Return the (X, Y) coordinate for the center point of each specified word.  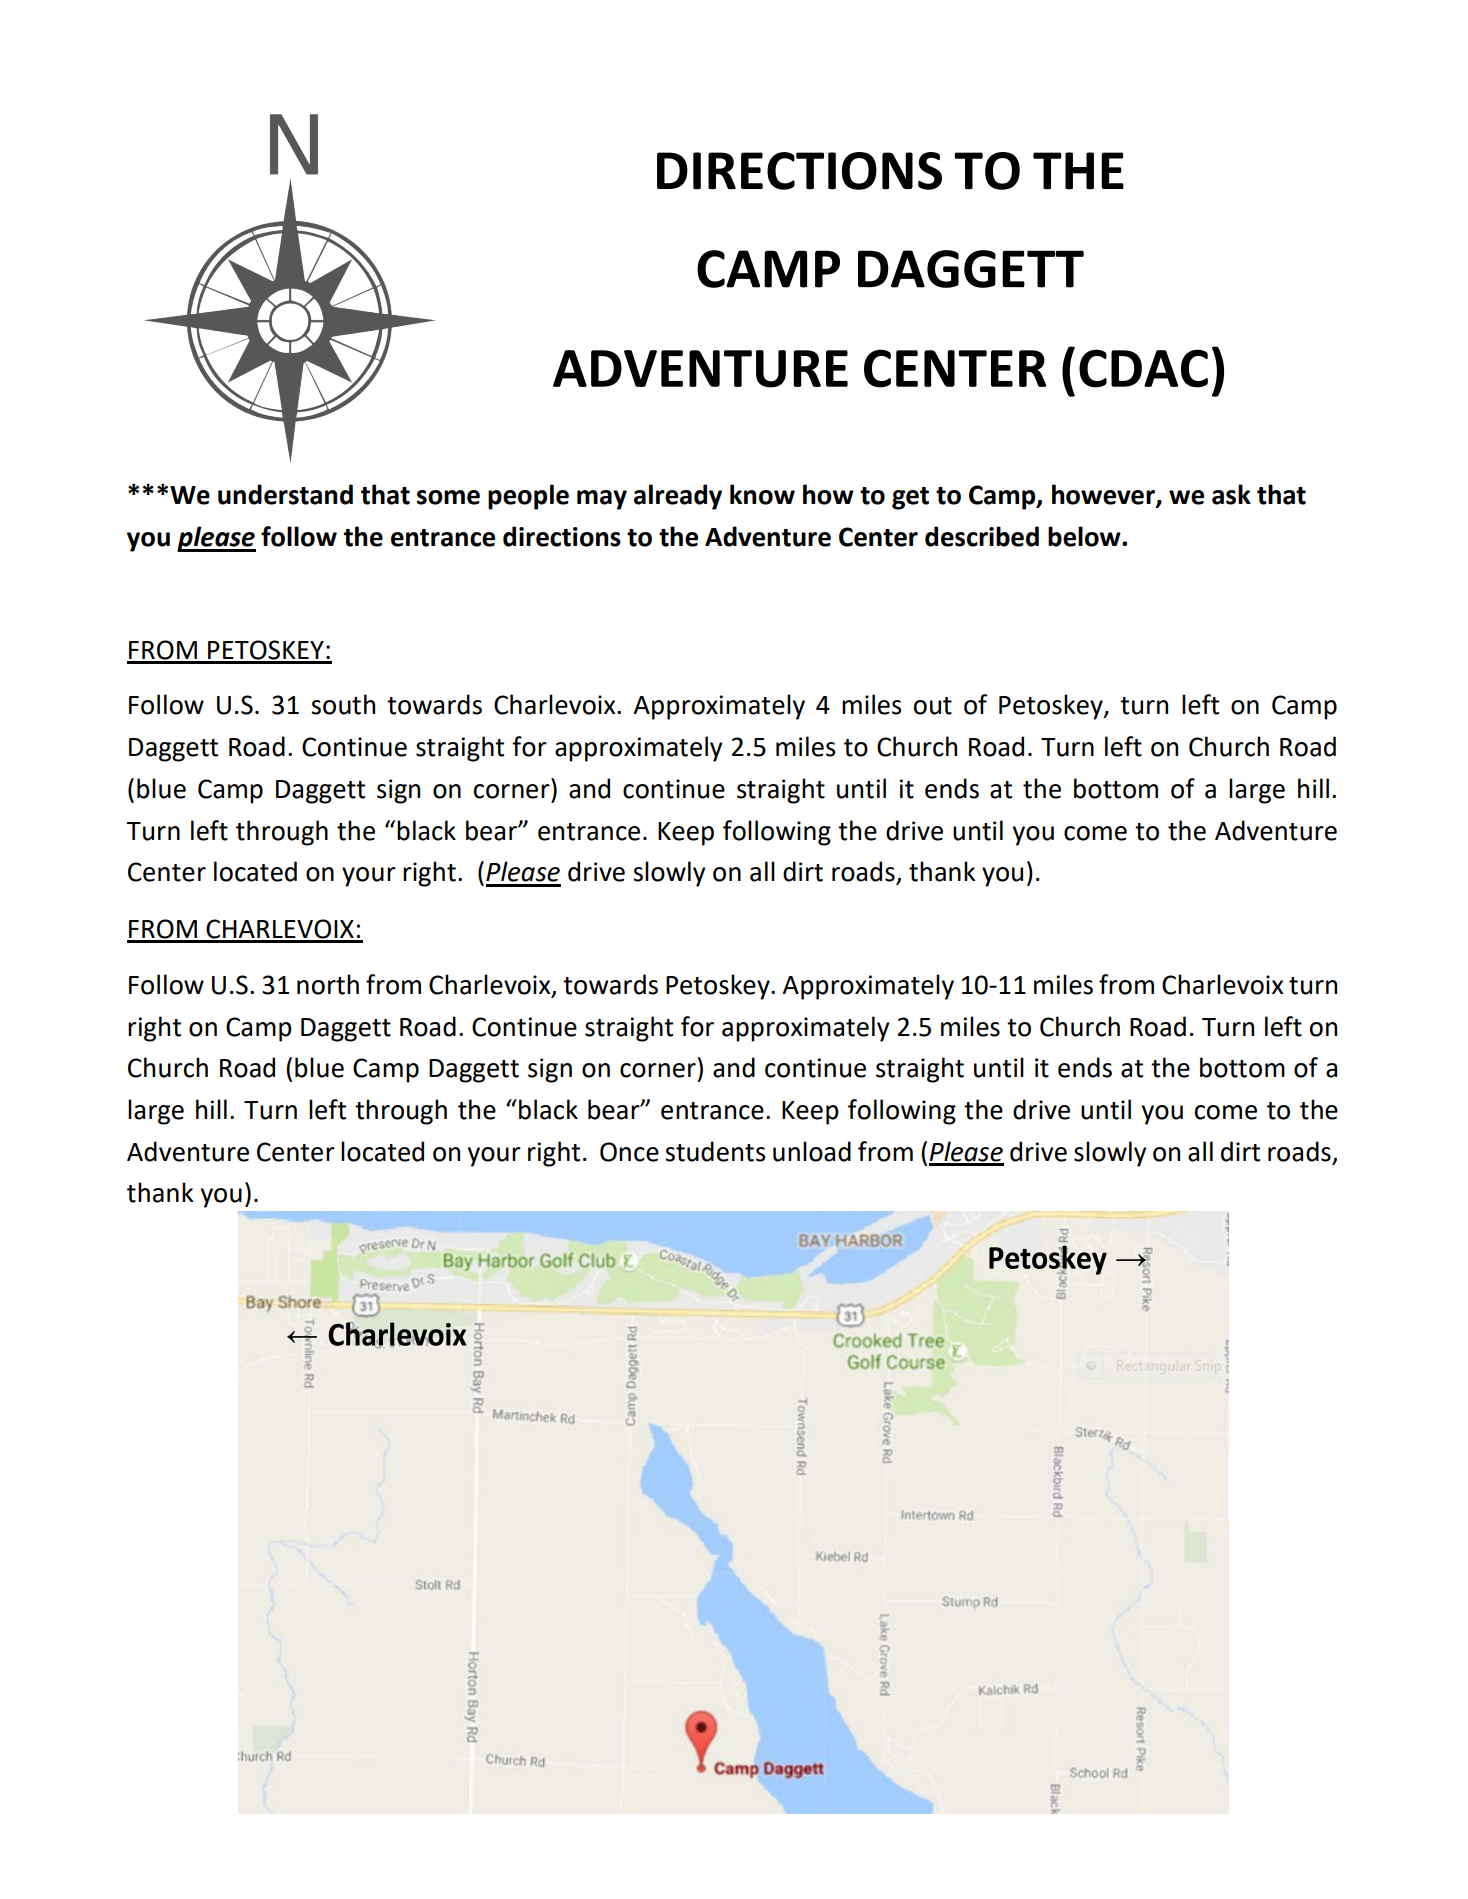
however (1104, 495)
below (1085, 536)
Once (629, 1152)
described (982, 536)
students (715, 1151)
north (328, 984)
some (448, 497)
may (602, 500)
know (762, 494)
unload (812, 1151)
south (343, 704)
